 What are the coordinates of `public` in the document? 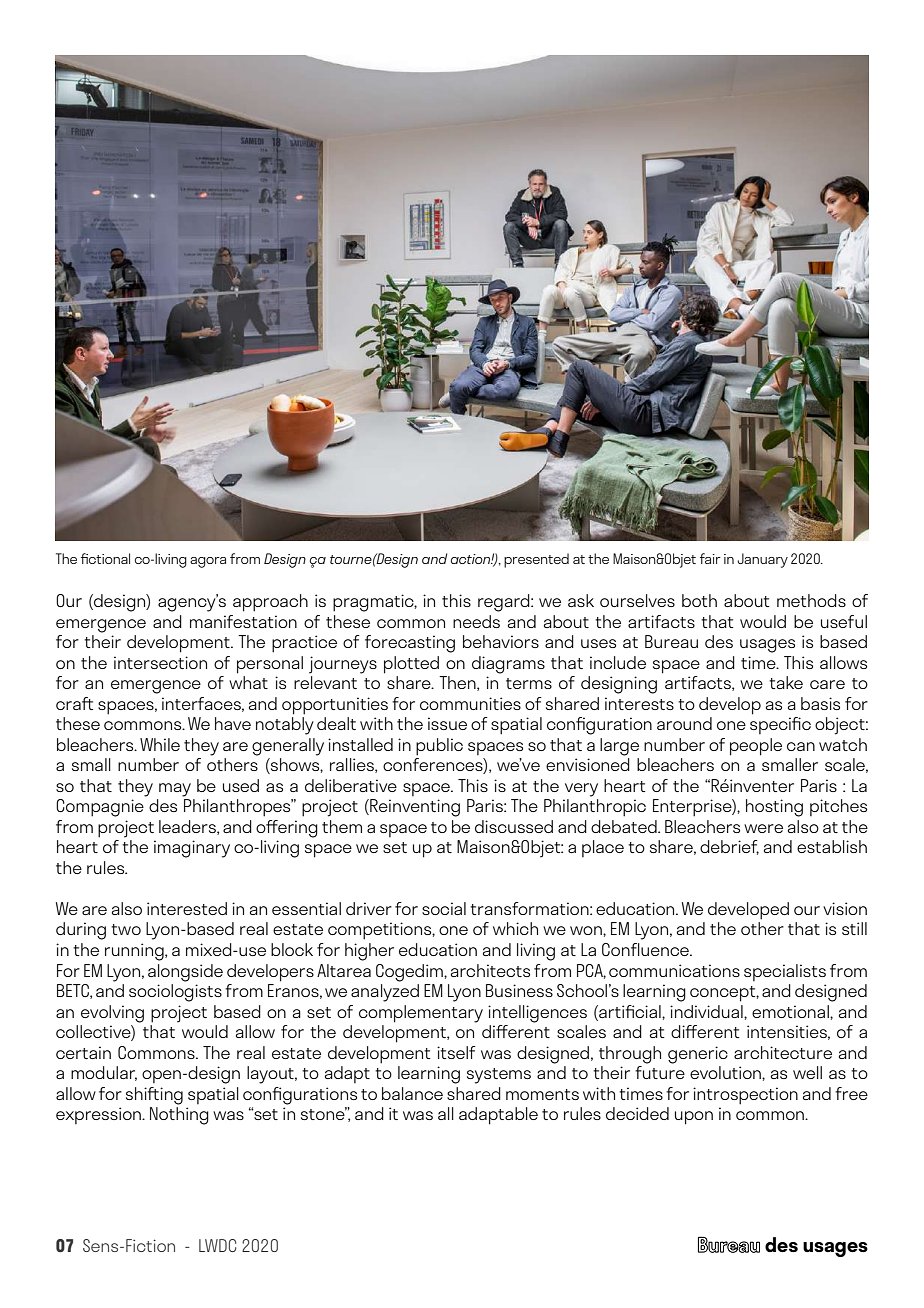 It's located at (439, 747).
